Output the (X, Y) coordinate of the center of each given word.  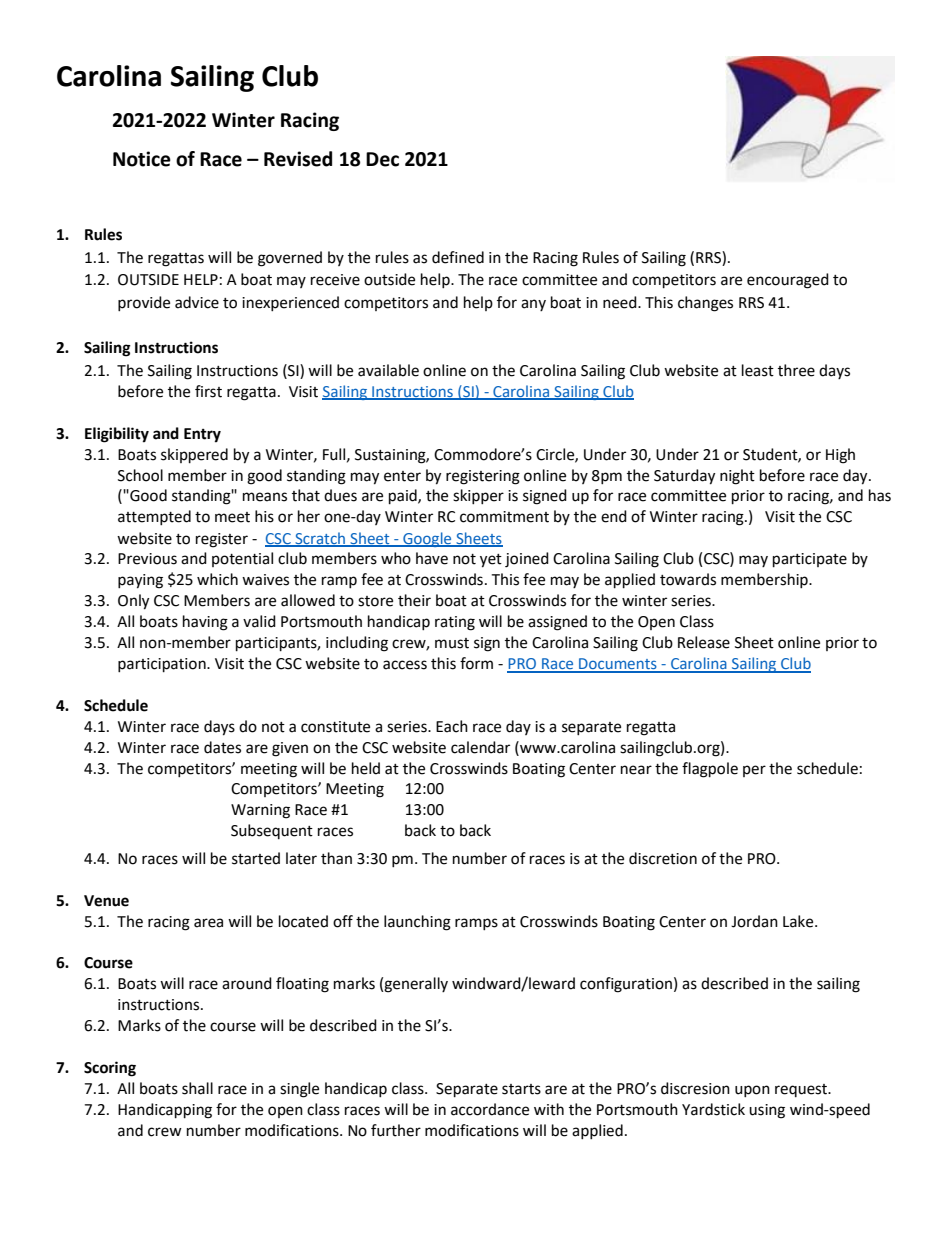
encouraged (788, 281)
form (476, 663)
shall (197, 1088)
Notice (142, 159)
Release (704, 642)
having (205, 623)
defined (458, 257)
